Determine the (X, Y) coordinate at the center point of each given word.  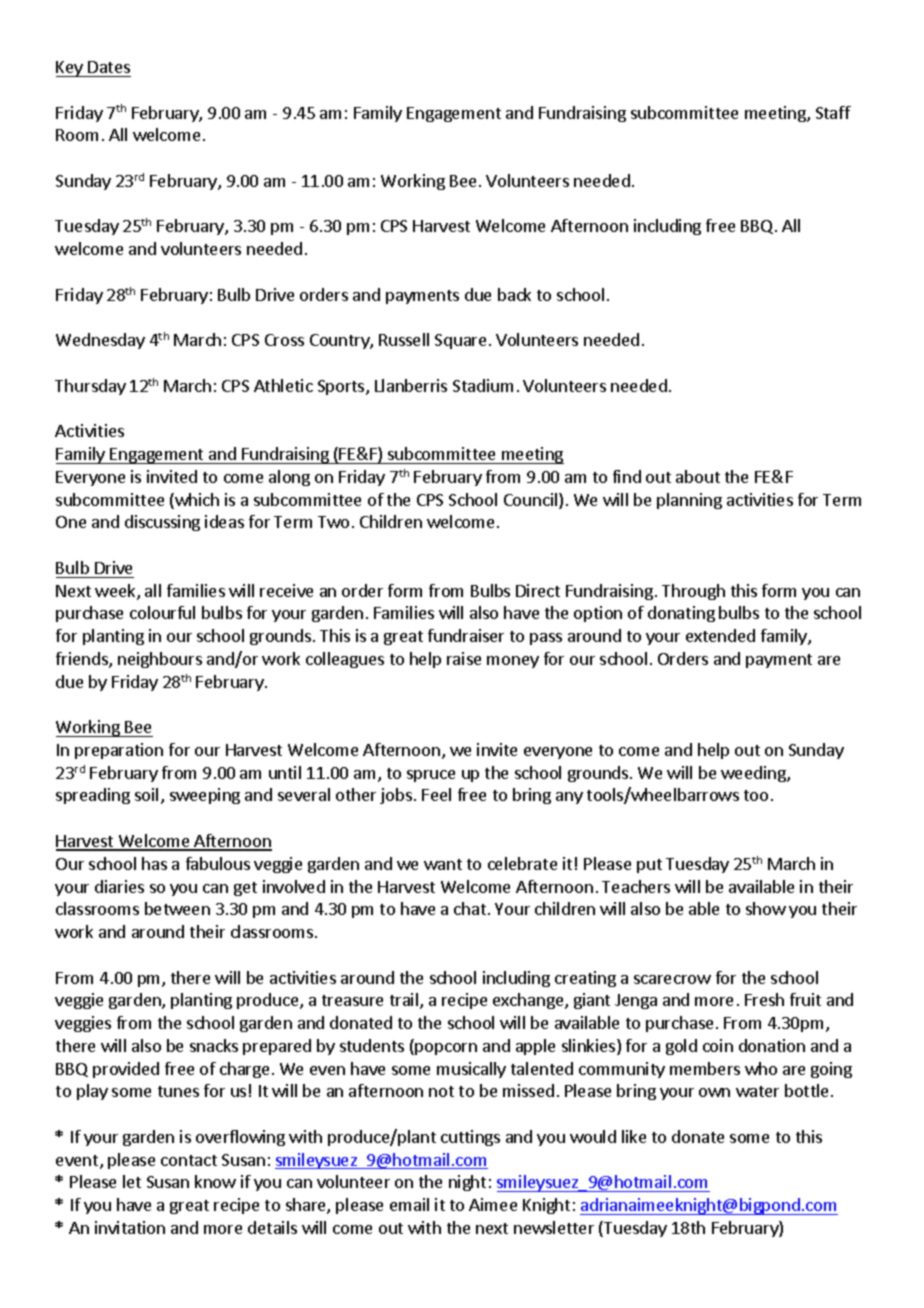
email (409, 1204)
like (634, 1136)
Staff (833, 112)
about (698, 476)
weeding (754, 774)
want (443, 864)
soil (146, 794)
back (514, 294)
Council (532, 501)
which (196, 501)
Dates (109, 67)
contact (189, 1160)
